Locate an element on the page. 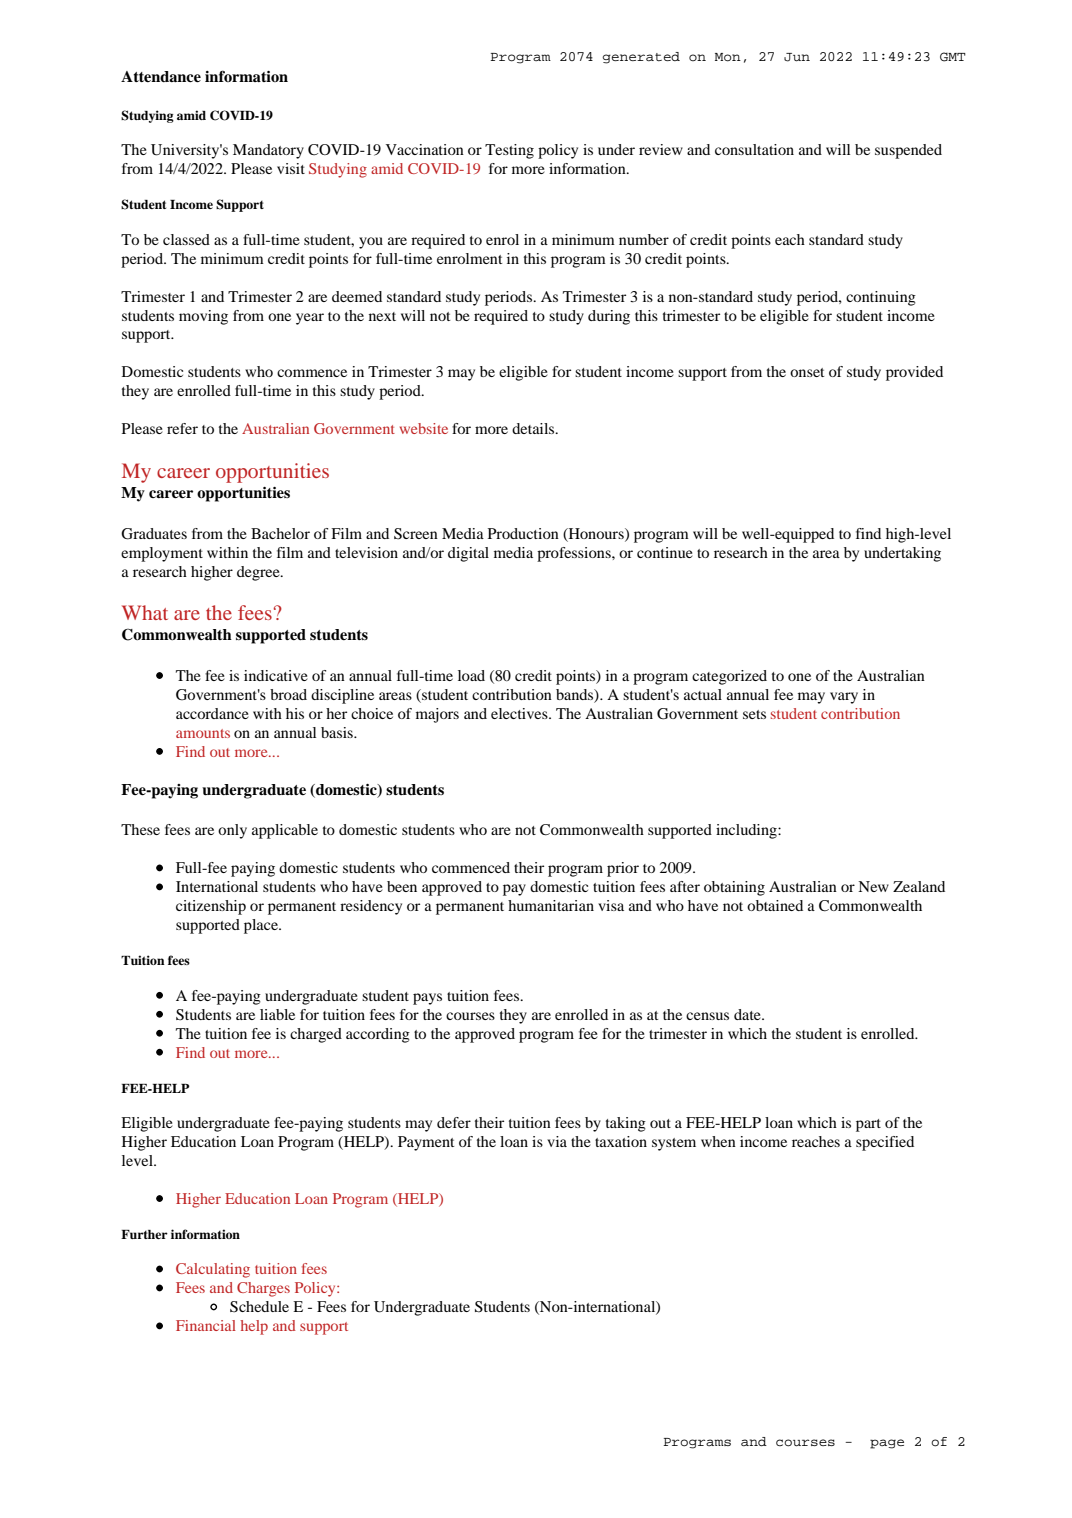 This document has height=1518, width=1072. Jun is located at coordinates (797, 57).
